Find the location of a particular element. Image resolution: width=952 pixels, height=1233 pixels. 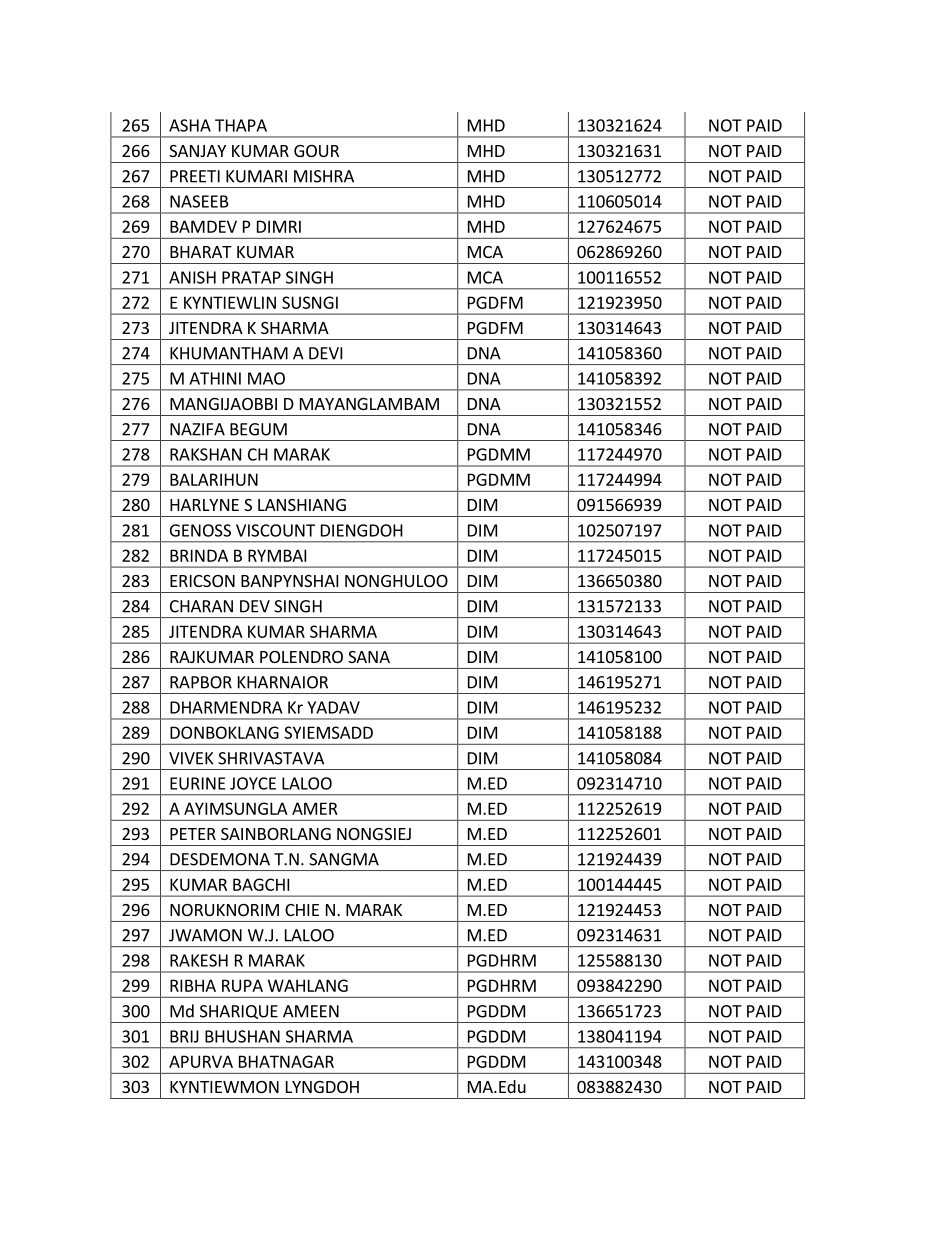

RAKESH is located at coordinates (199, 960).
